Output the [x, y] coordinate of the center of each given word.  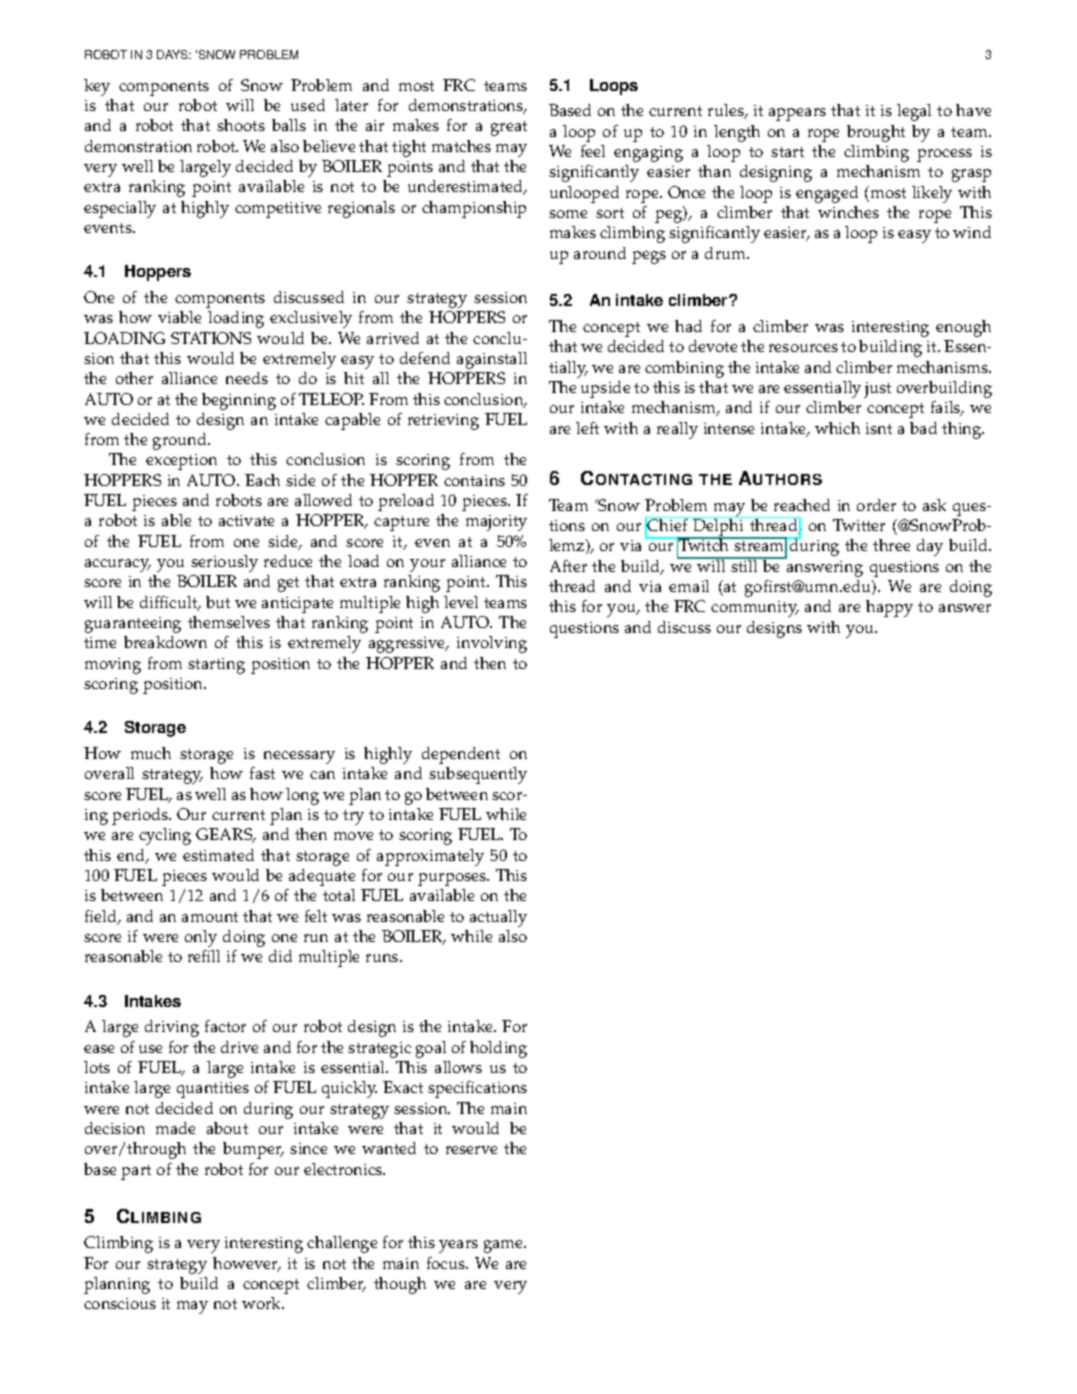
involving [492, 644]
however [247, 1264]
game [505, 1246]
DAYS [174, 54]
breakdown [165, 642]
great [509, 128]
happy [889, 608]
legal [914, 112]
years [458, 1246]
